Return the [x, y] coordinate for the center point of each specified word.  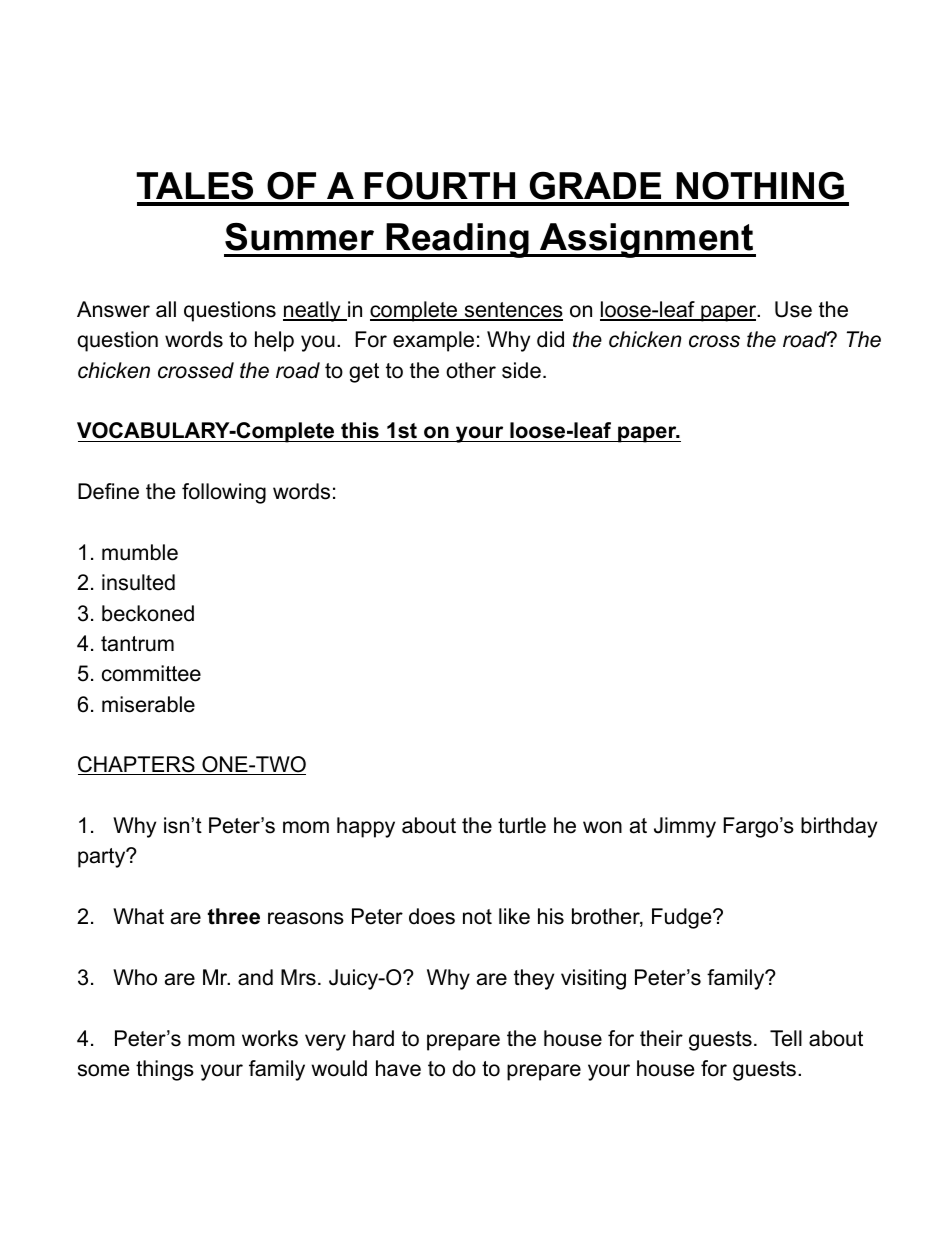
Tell [786, 1038]
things [165, 1070]
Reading [457, 240]
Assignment [647, 240]
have [398, 1068]
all [166, 309]
